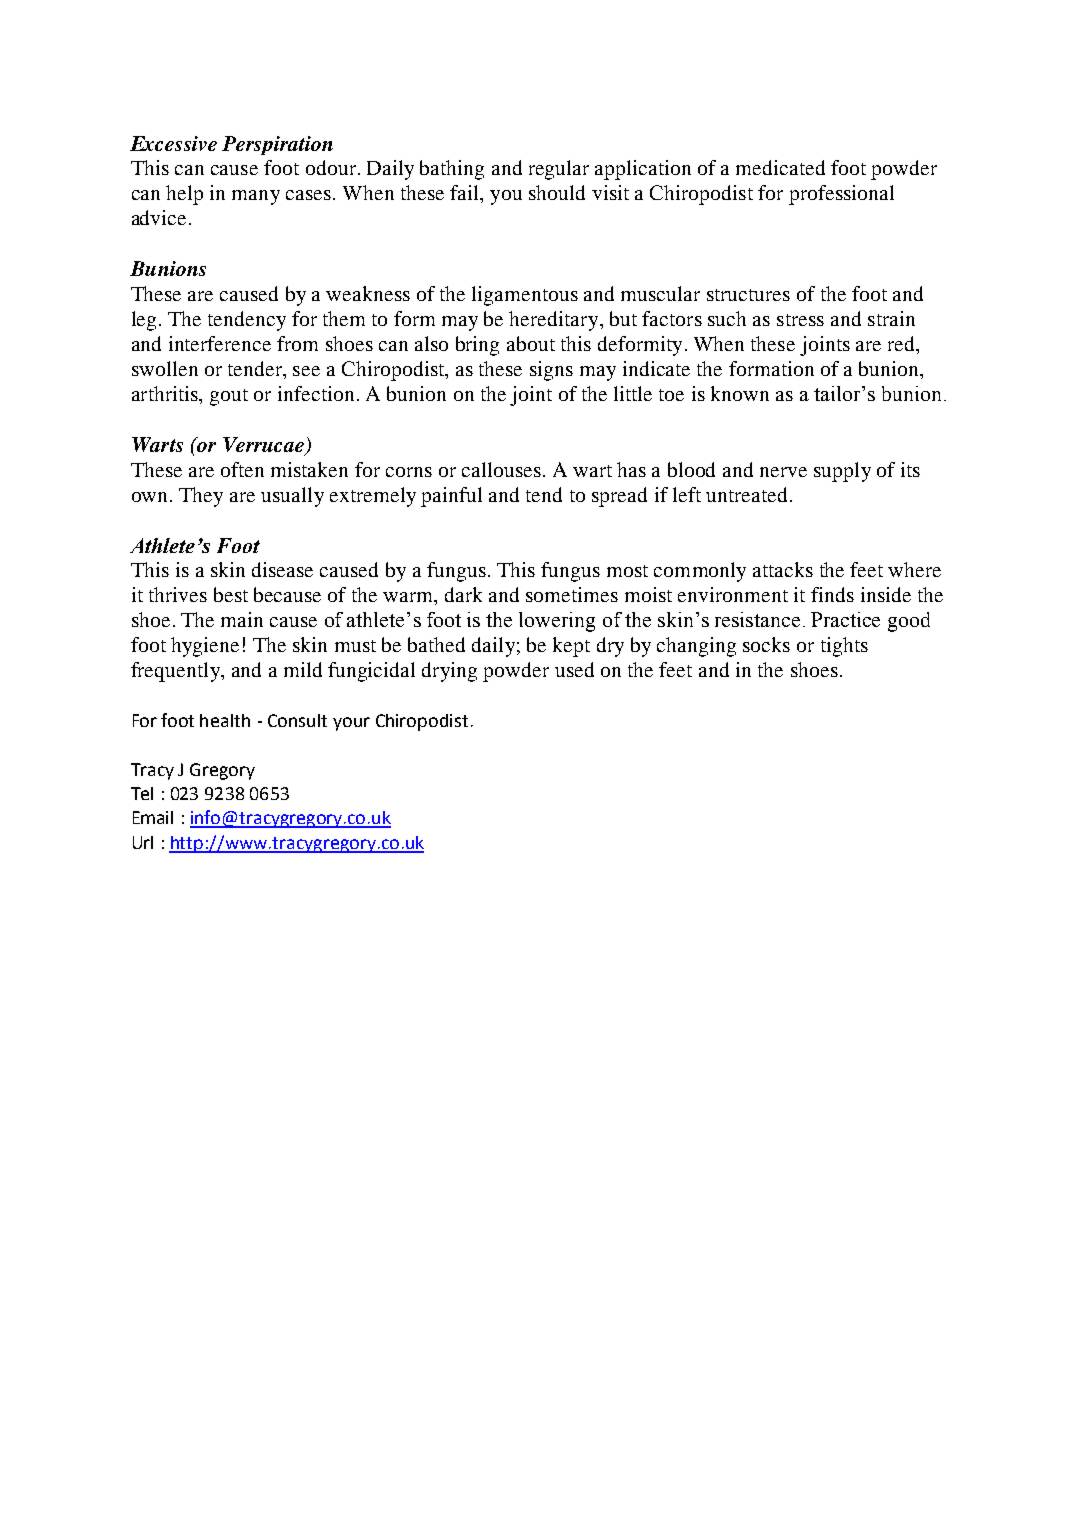  Describe the element at coordinates (351, 724) in the page. I see `your` at that location.
